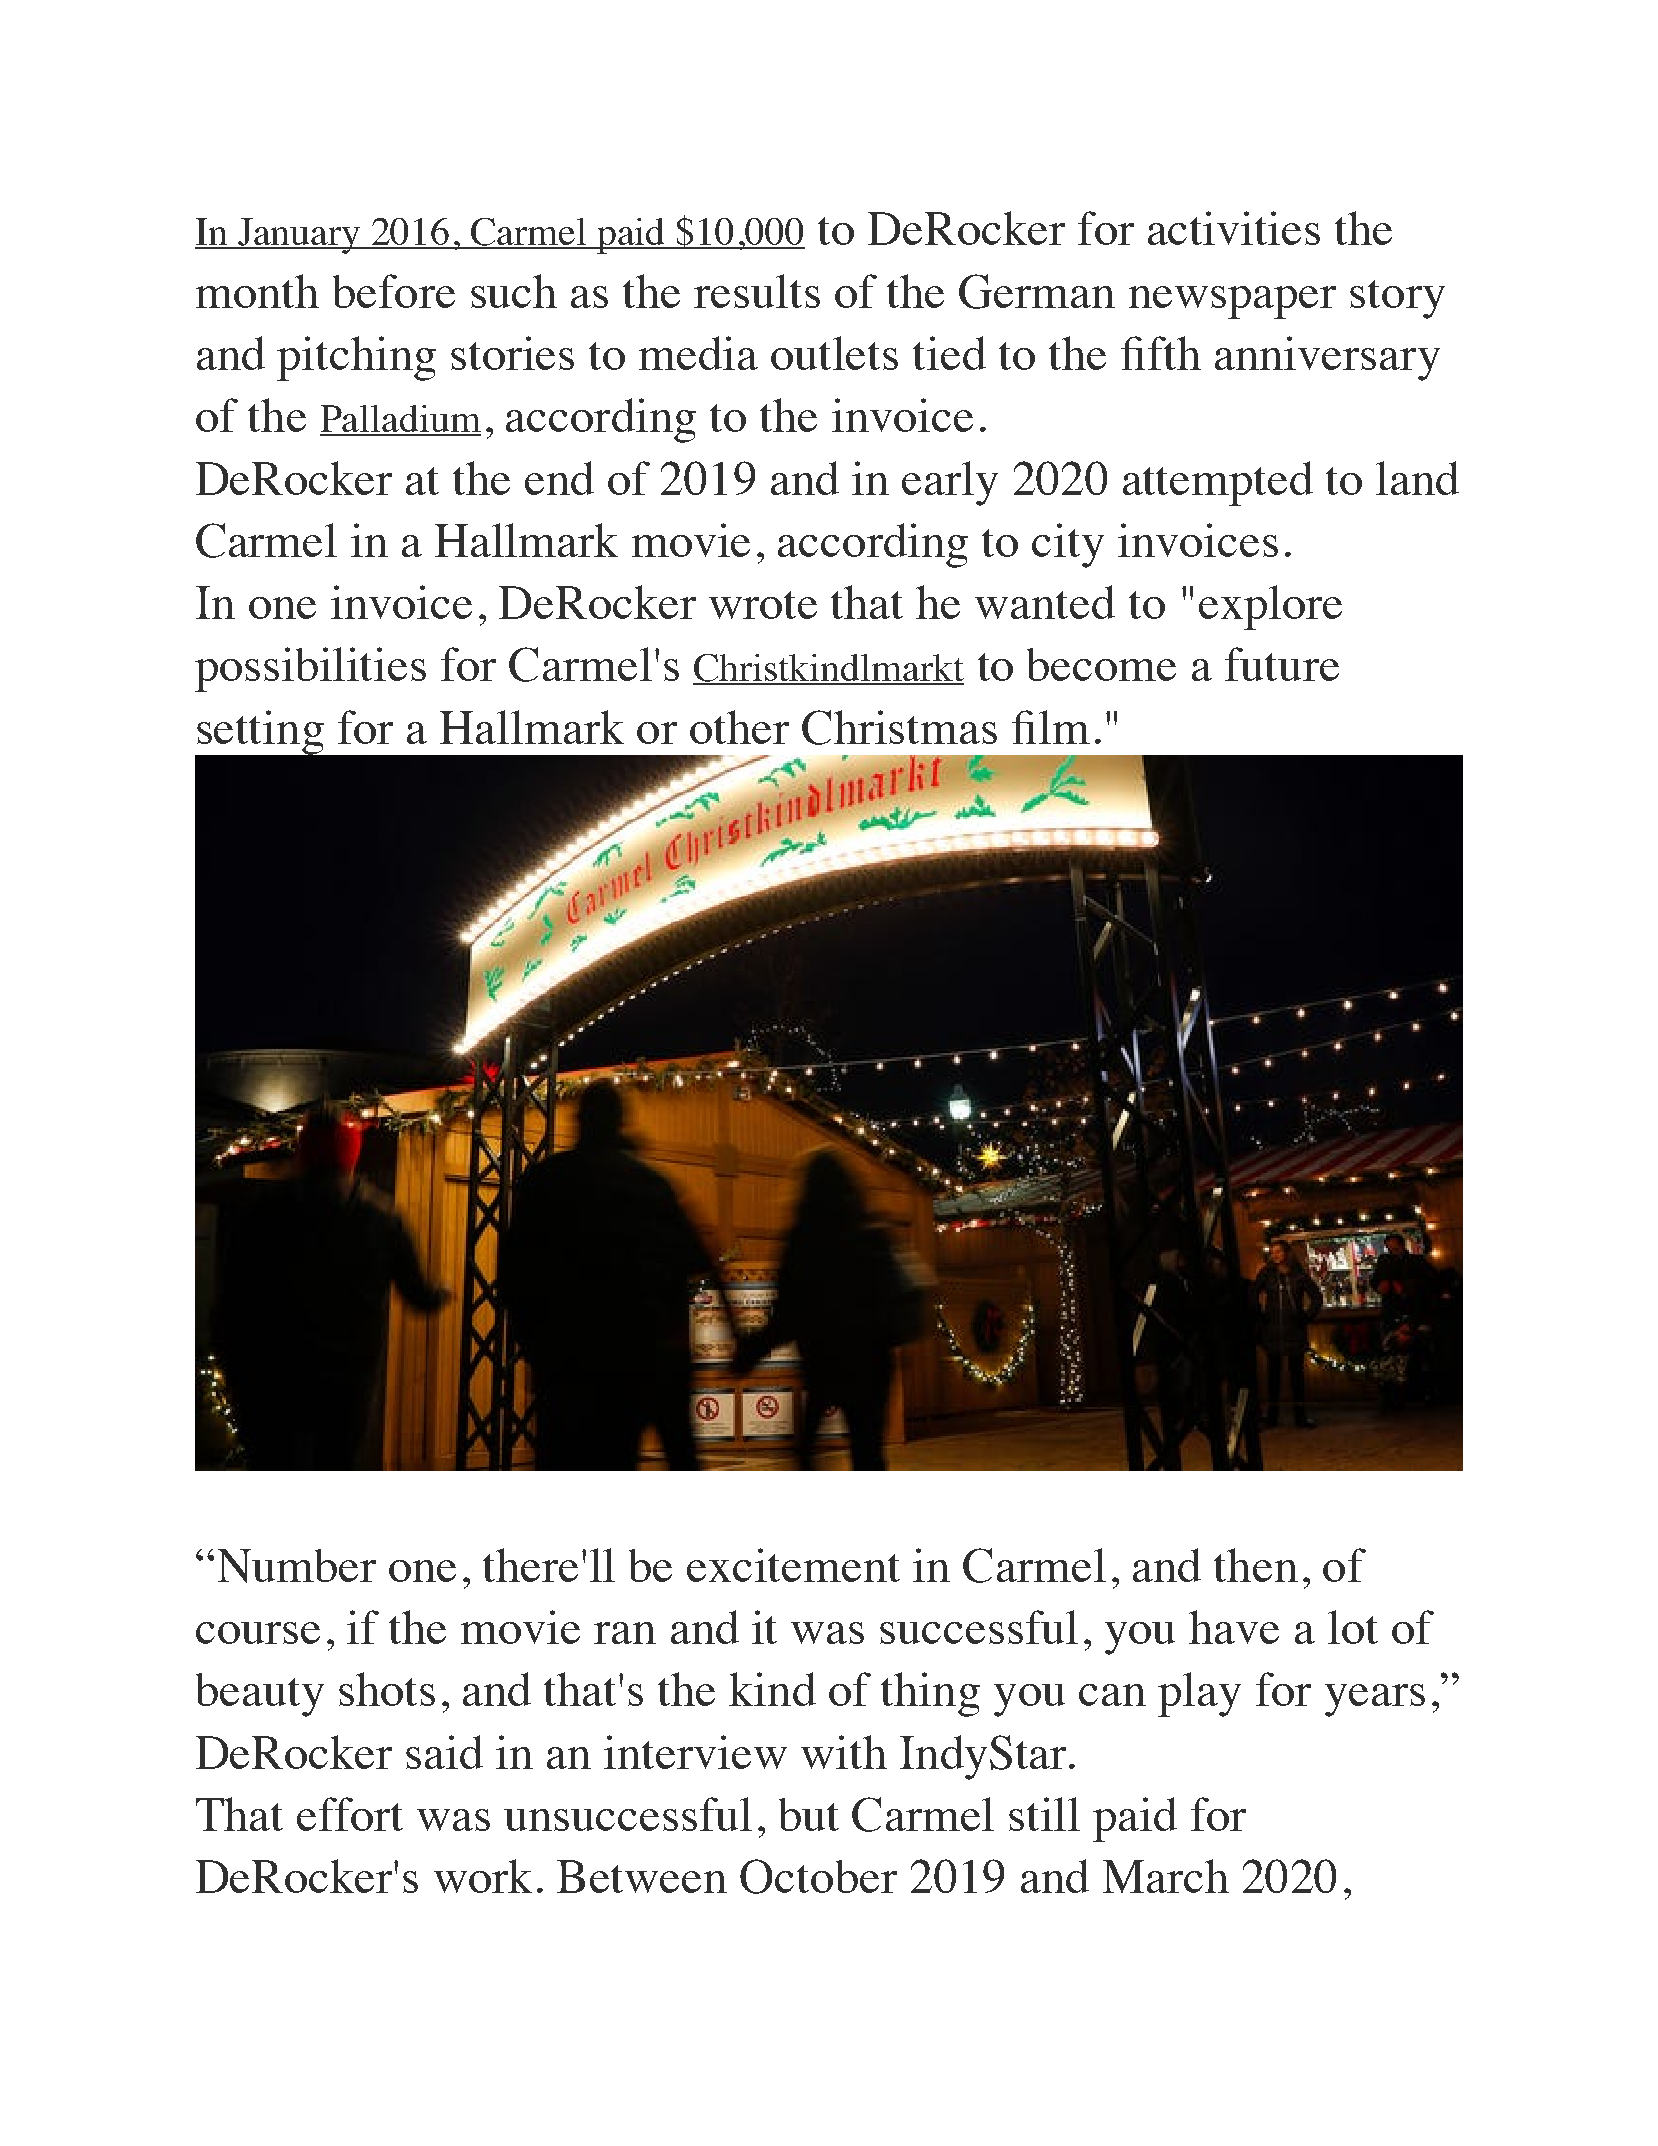  Describe the element at coordinates (258, 1633) in the screenshot. I see `course` at that location.
